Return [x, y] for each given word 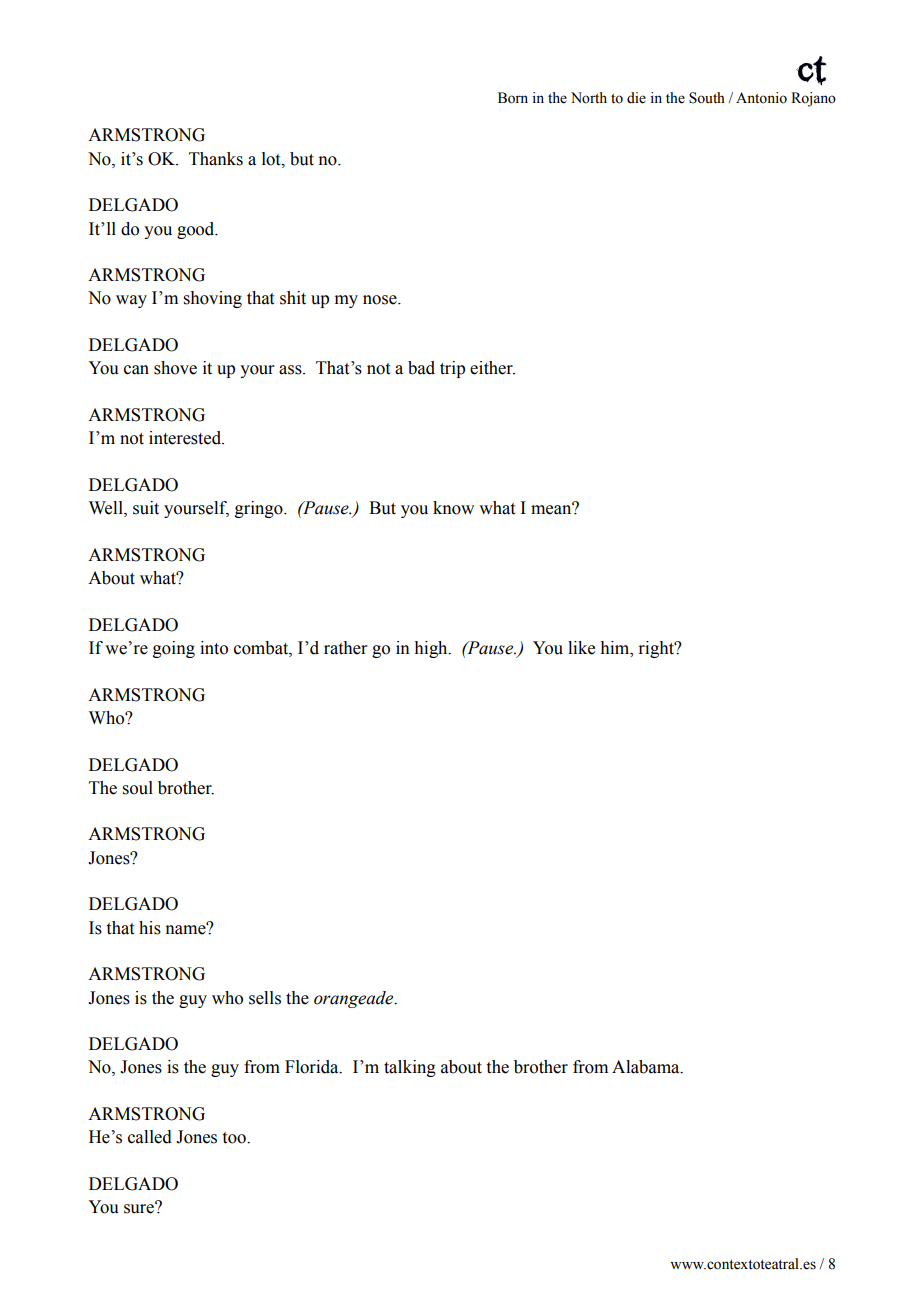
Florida [313, 1067]
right [657, 649]
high [432, 649]
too [235, 1138]
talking [410, 1068]
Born [513, 98]
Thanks [216, 159]
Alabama [647, 1067]
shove [175, 368]
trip [452, 369]
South [707, 98]
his [150, 928]
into [214, 648]
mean [552, 509]
